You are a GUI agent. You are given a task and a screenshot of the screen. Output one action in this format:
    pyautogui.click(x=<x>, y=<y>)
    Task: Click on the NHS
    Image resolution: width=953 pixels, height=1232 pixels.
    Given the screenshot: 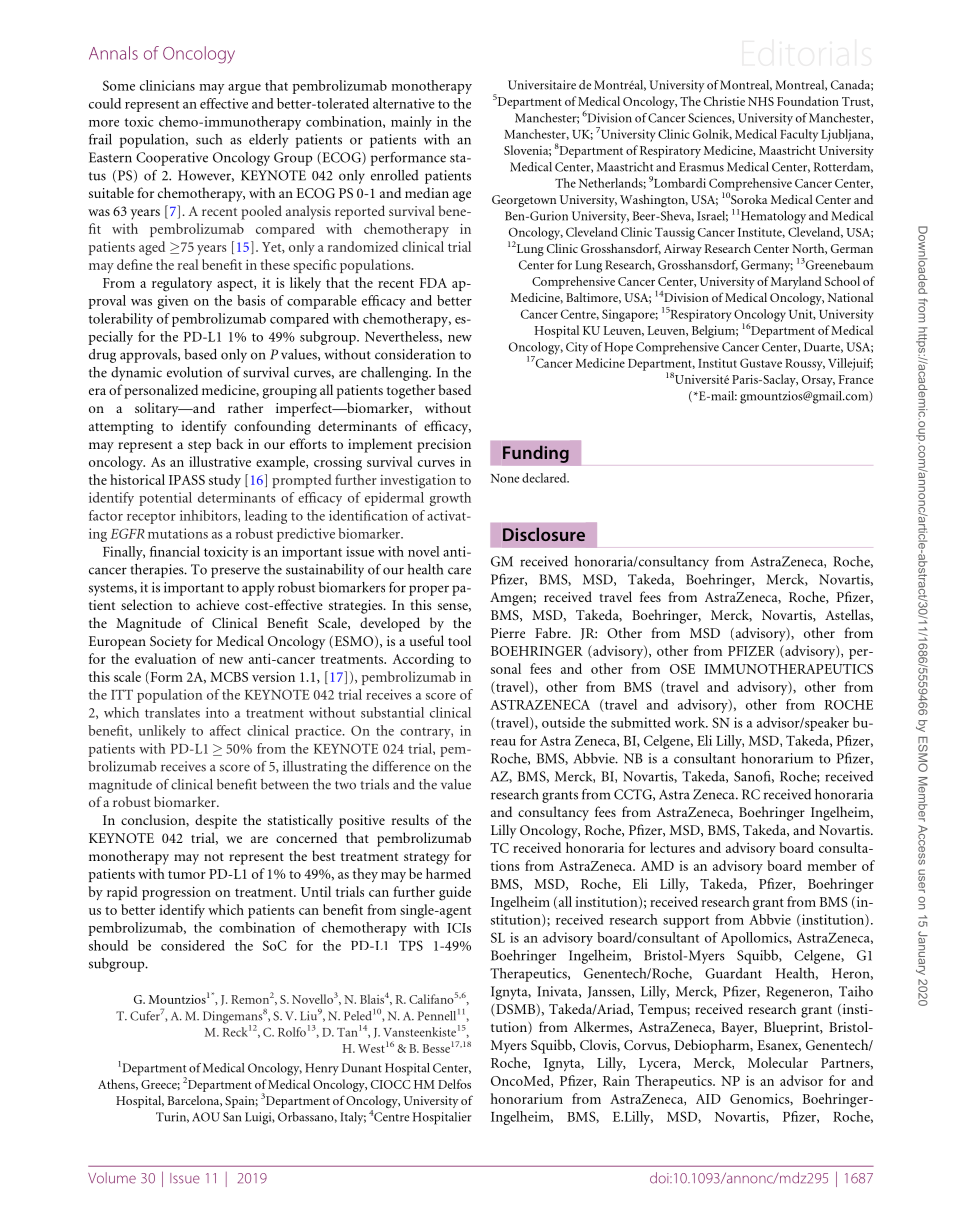 What is the action you would take?
    pyautogui.click(x=761, y=101)
